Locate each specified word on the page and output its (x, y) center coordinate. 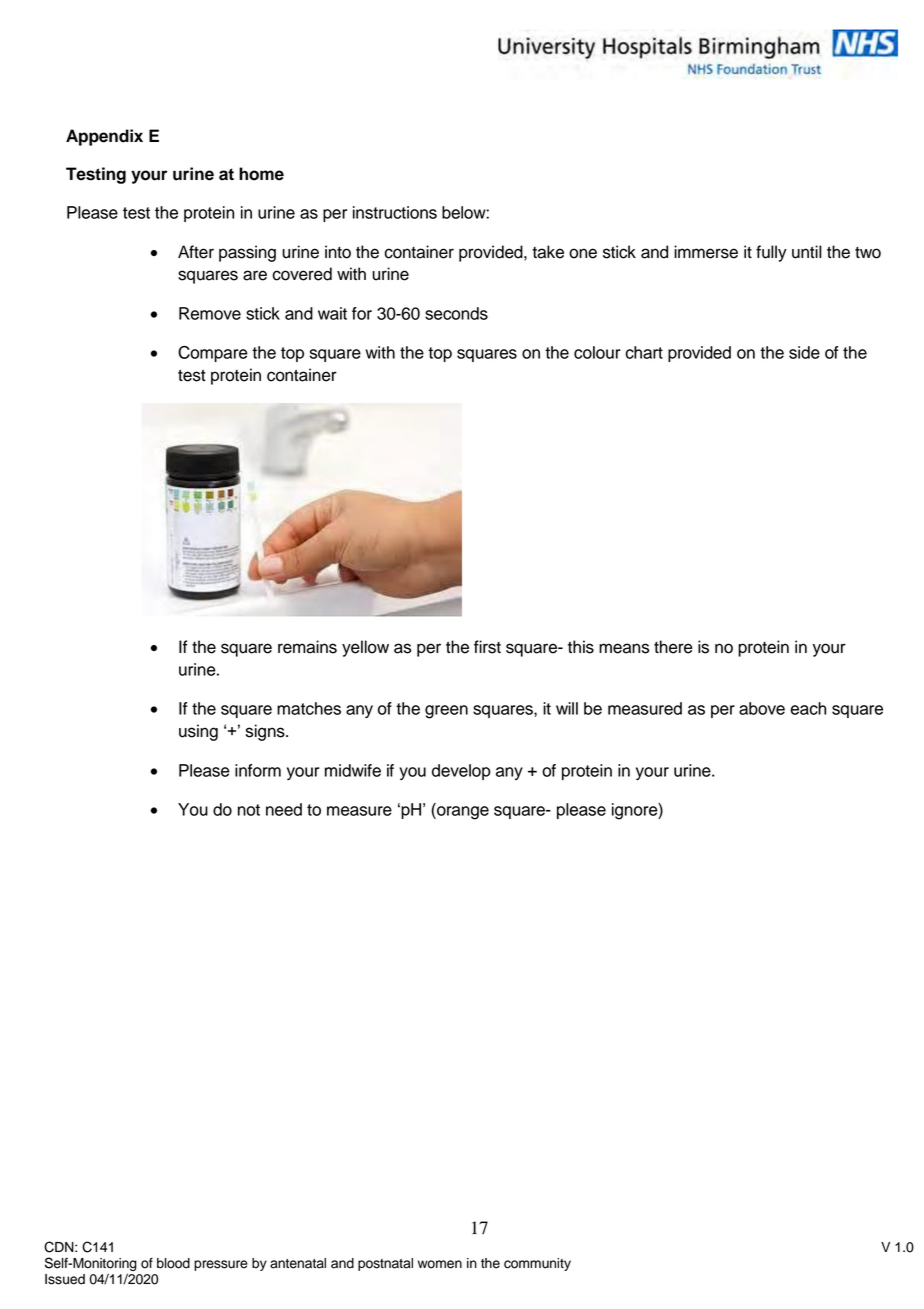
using (198, 732)
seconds (456, 313)
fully (771, 253)
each (808, 708)
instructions (395, 212)
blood (173, 1263)
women (440, 1264)
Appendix (104, 137)
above (762, 708)
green (446, 712)
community (537, 1264)
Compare (213, 354)
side (804, 352)
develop (461, 772)
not (249, 810)
